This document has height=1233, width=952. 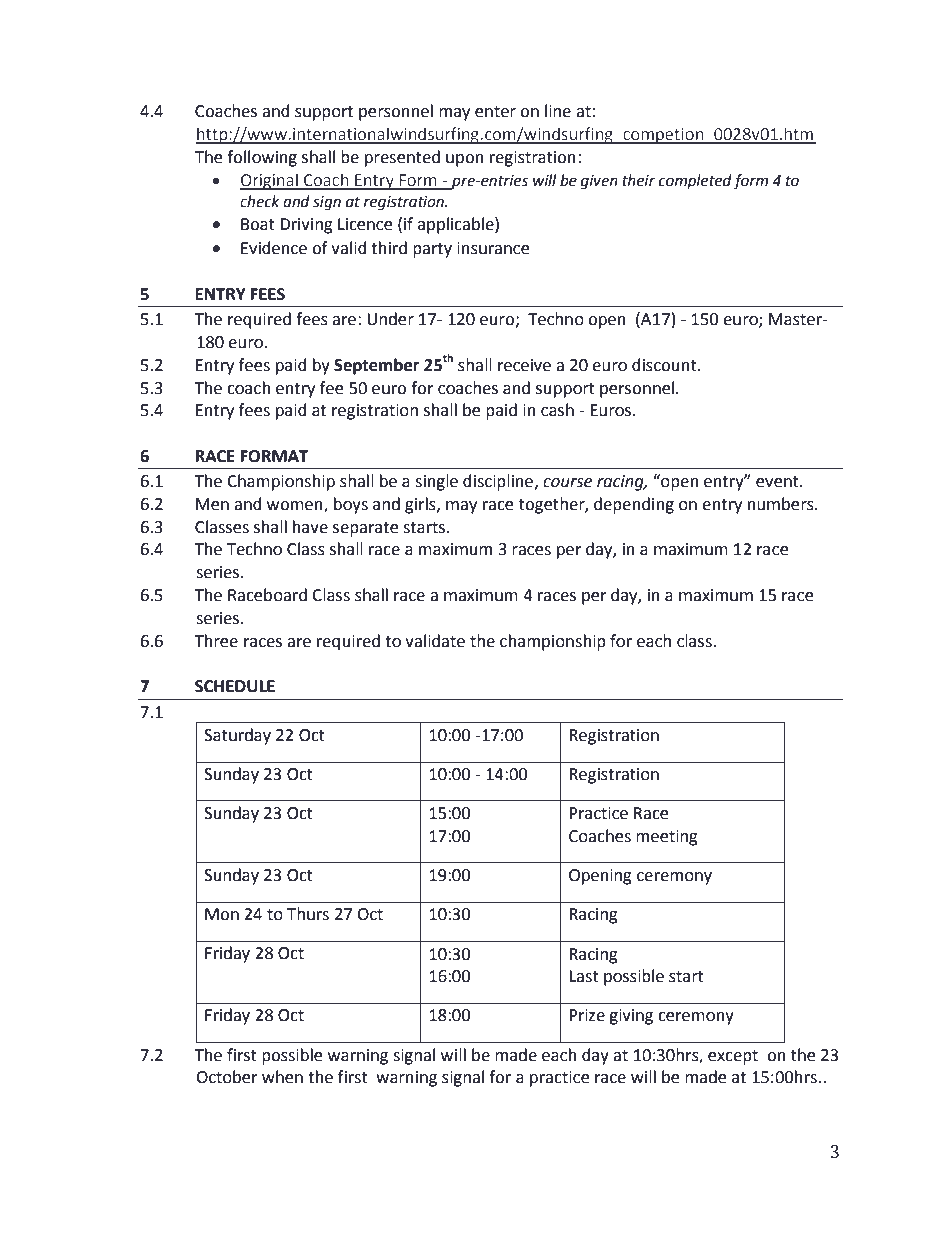 What do you see at coordinates (524, 365) in the document?
I see `receive` at bounding box center [524, 365].
